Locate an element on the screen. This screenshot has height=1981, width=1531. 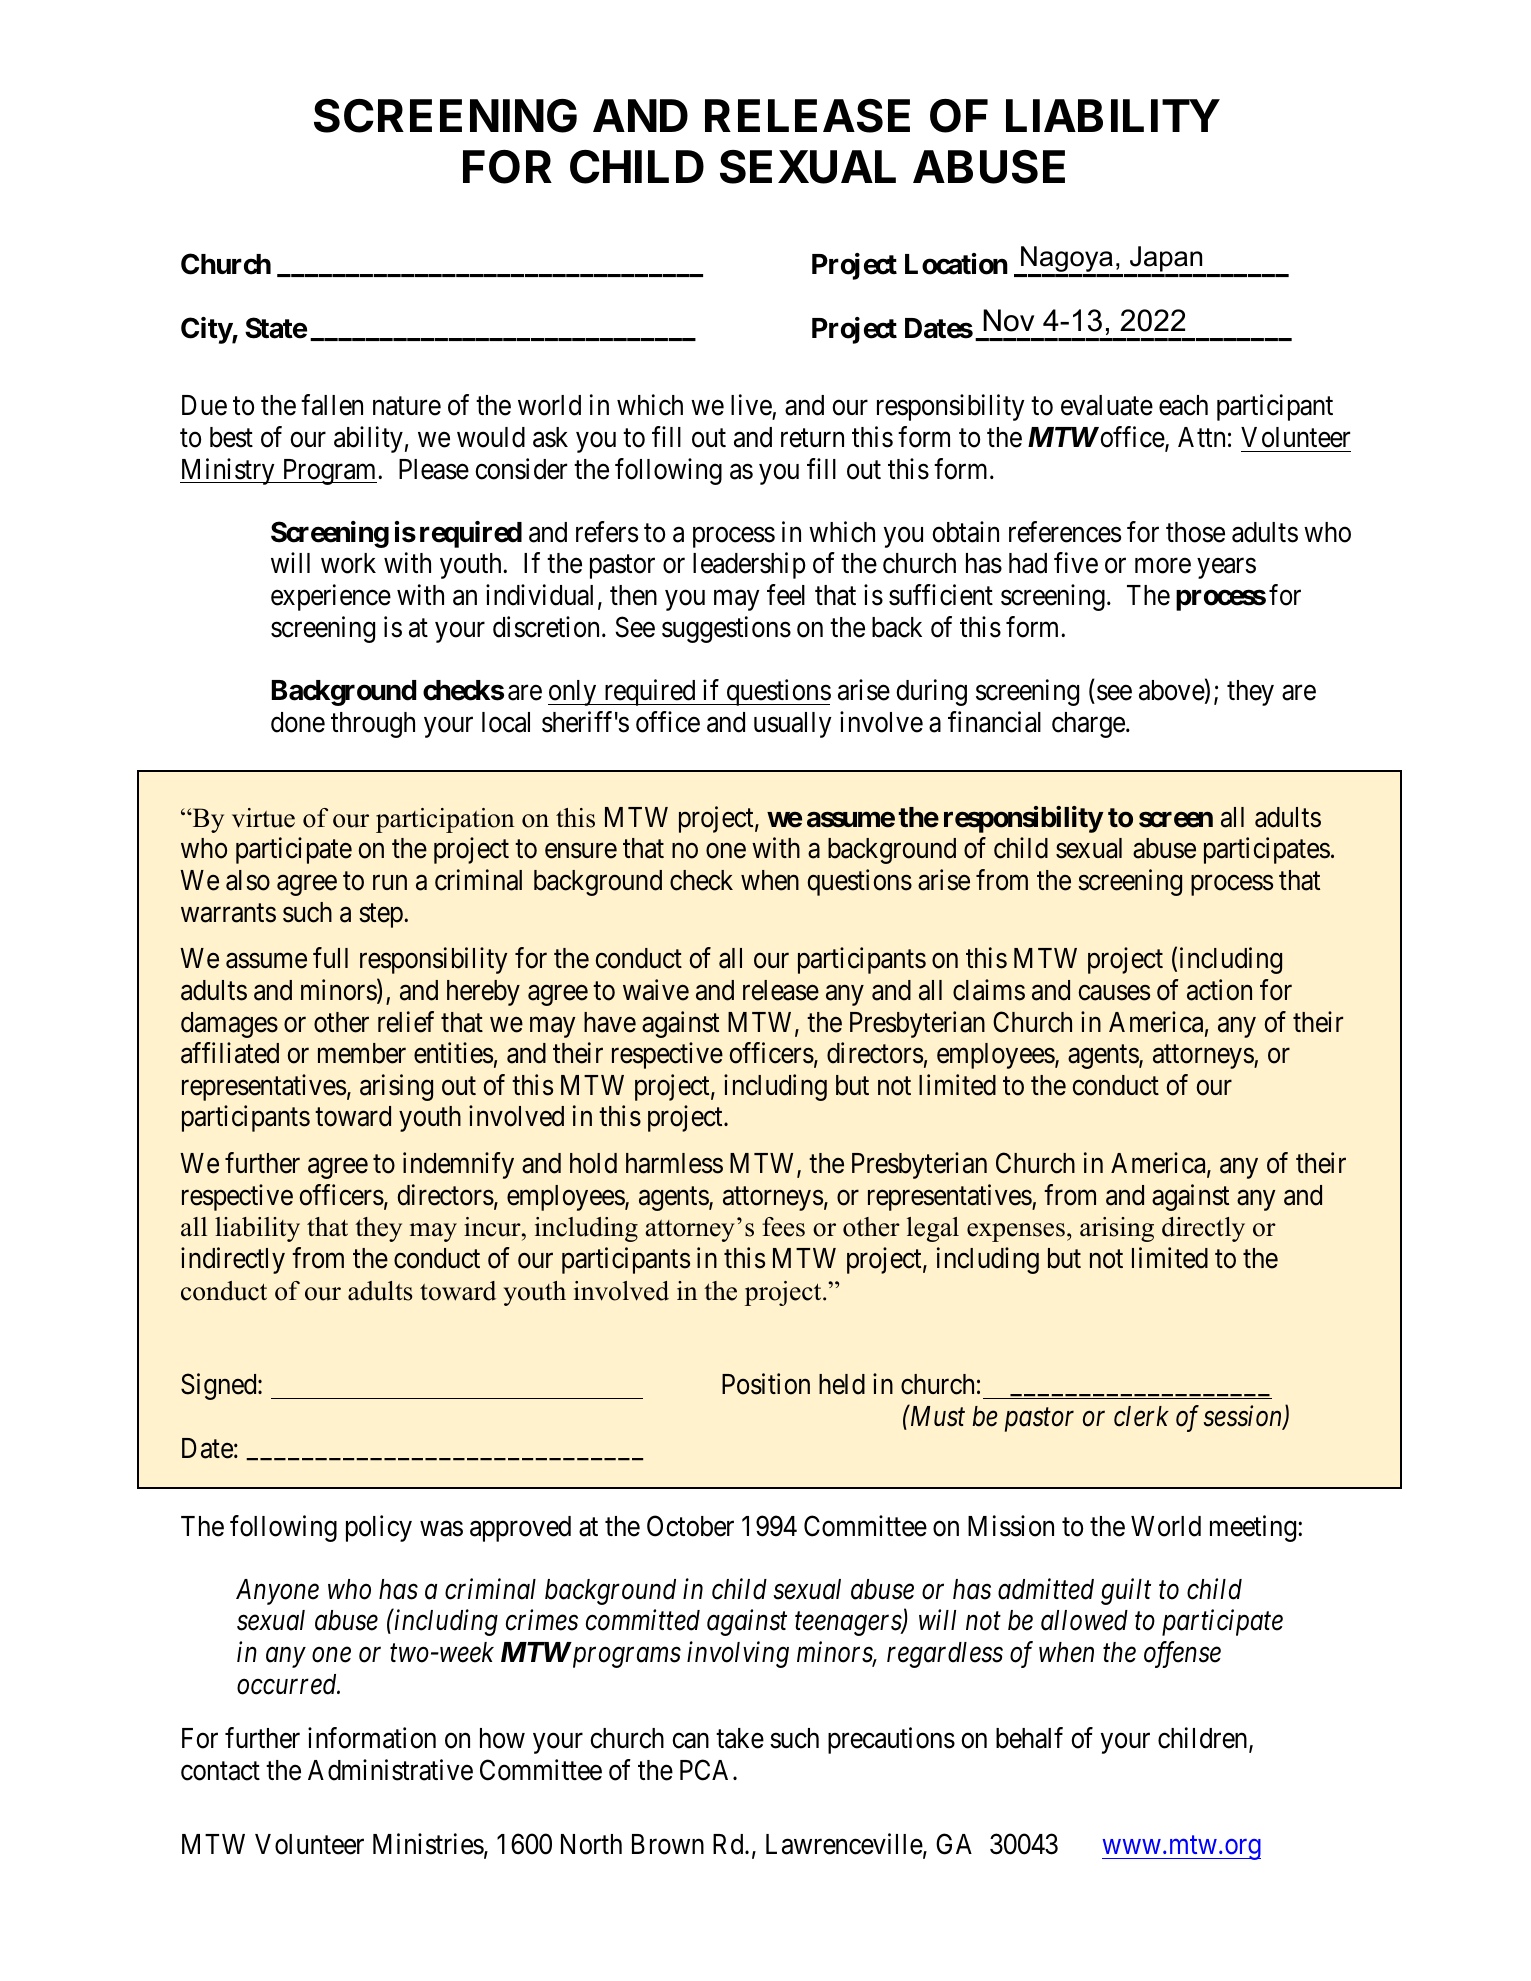
fallen is located at coordinates (332, 405).
